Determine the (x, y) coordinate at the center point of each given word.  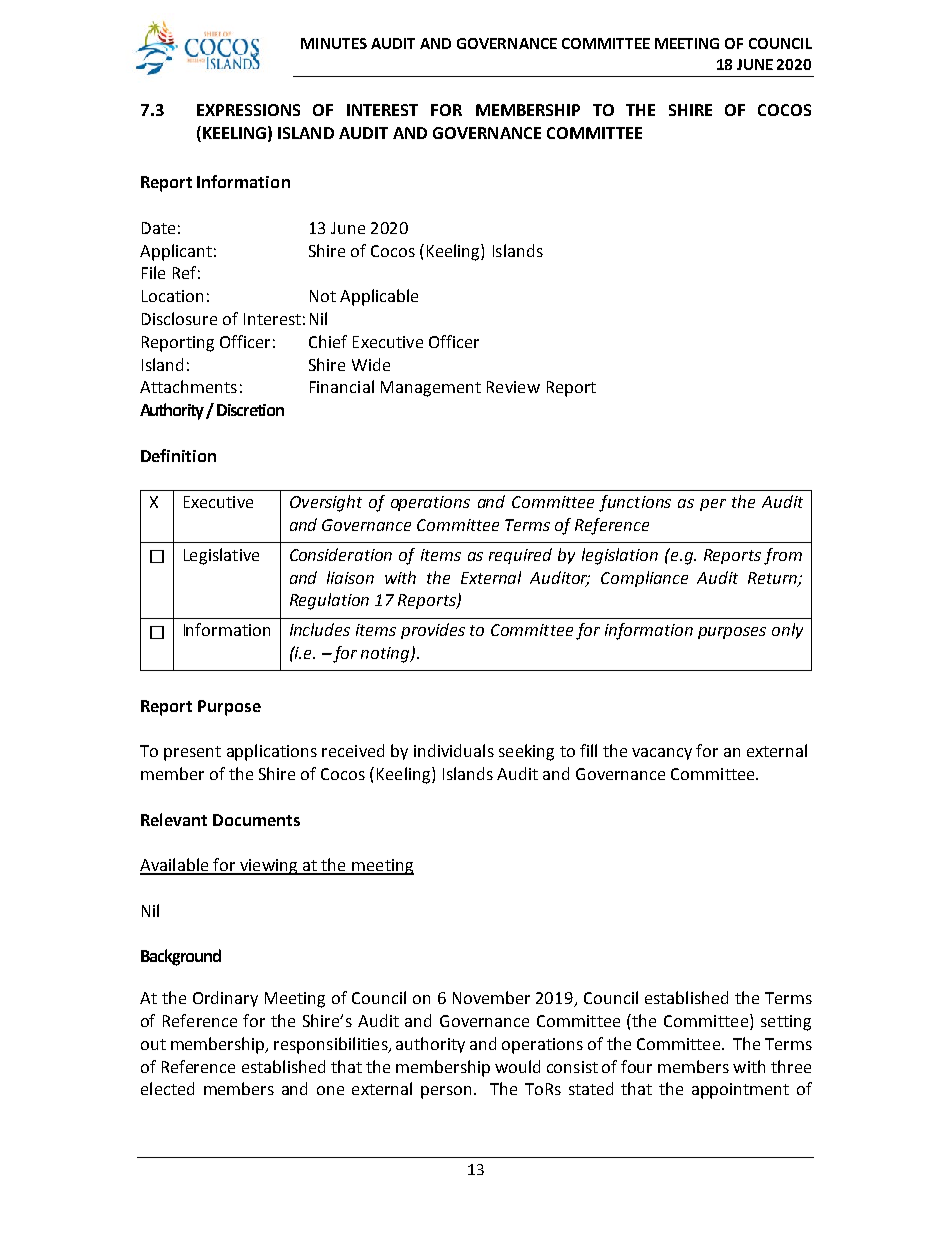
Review (513, 387)
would (517, 1066)
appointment (740, 1091)
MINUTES (334, 43)
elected (167, 1088)
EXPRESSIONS (248, 110)
